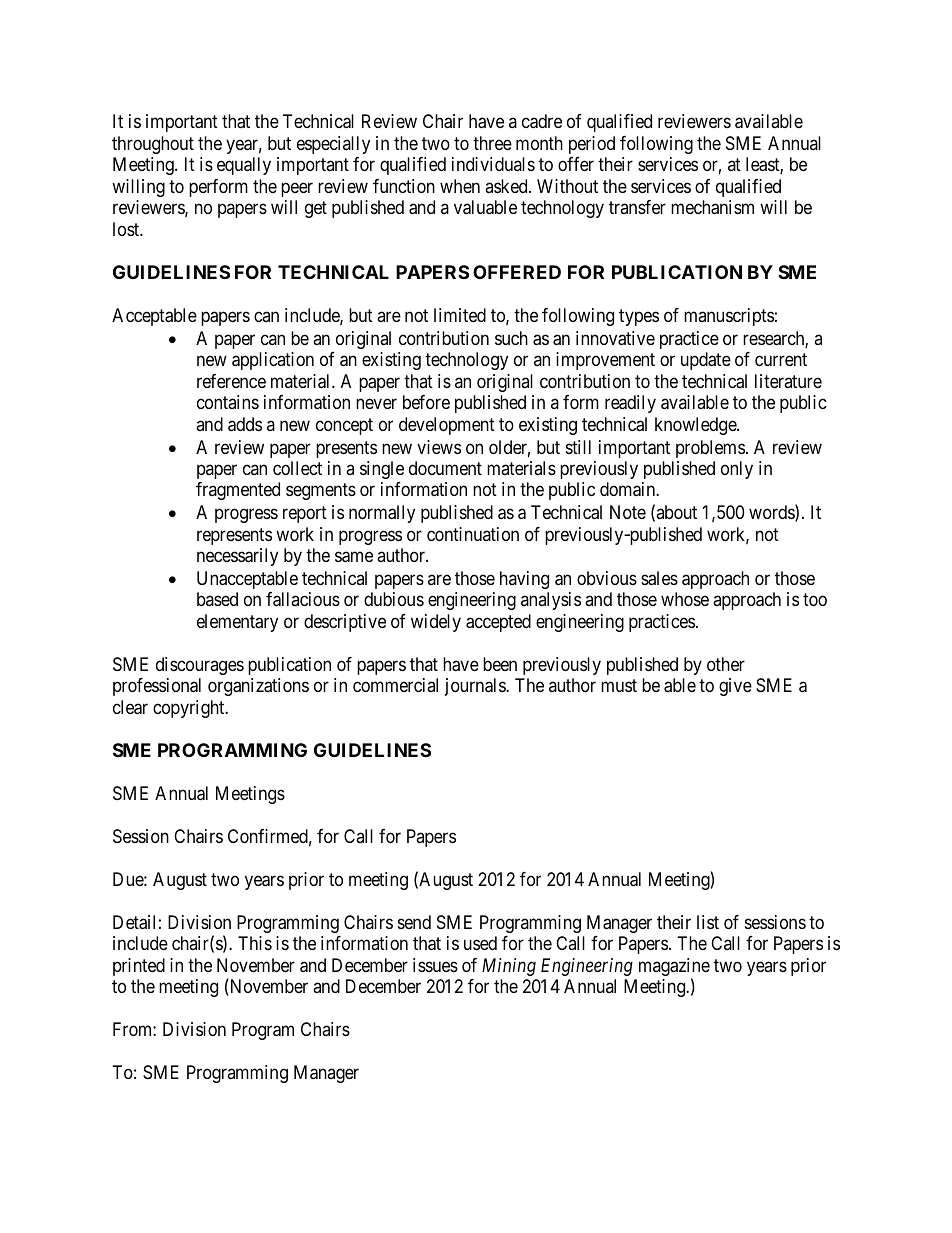 The image size is (952, 1233). Describe the element at coordinates (476, 687) in the page. I see `journals` at that location.
